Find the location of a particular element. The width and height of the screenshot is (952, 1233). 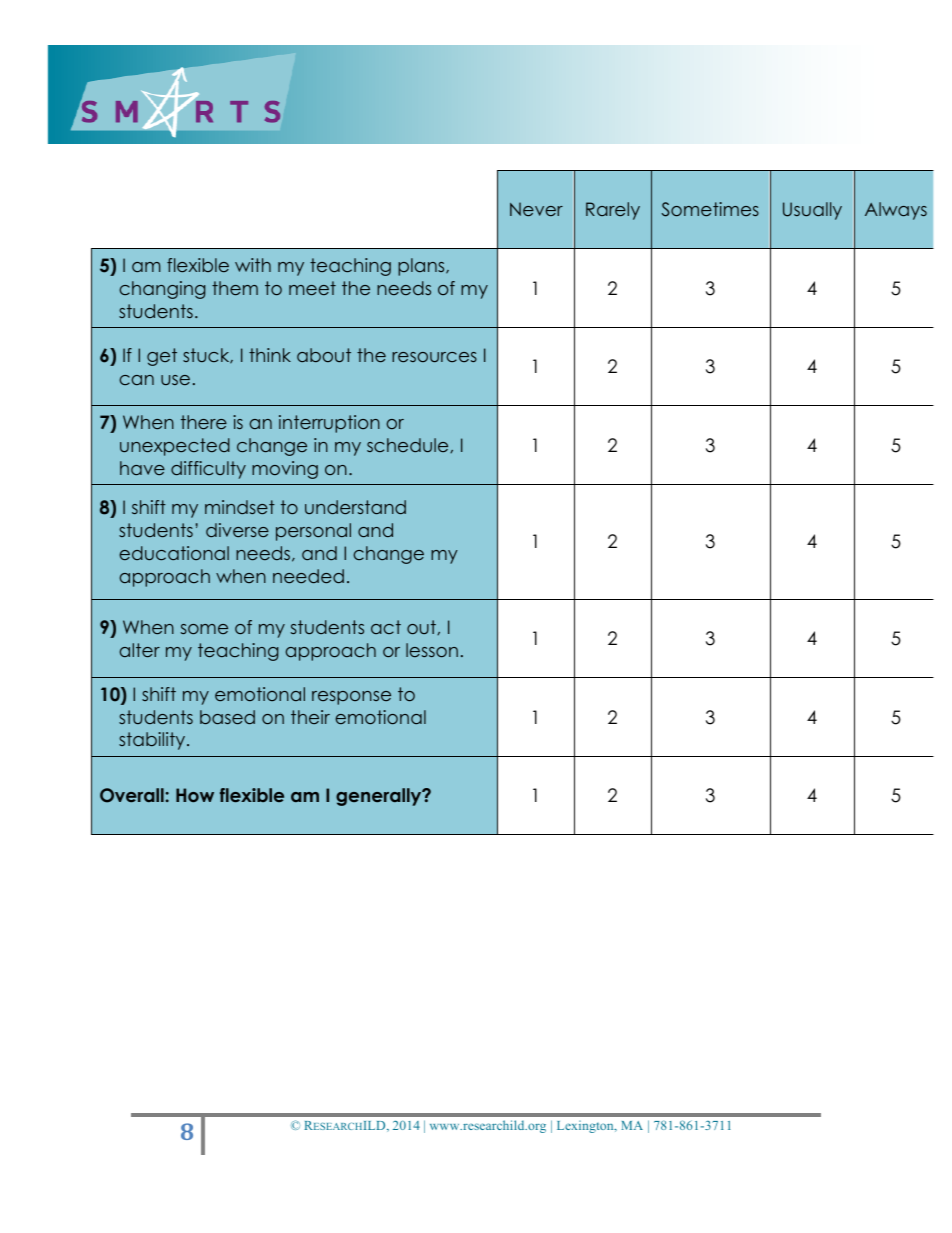

Never is located at coordinates (536, 209).
